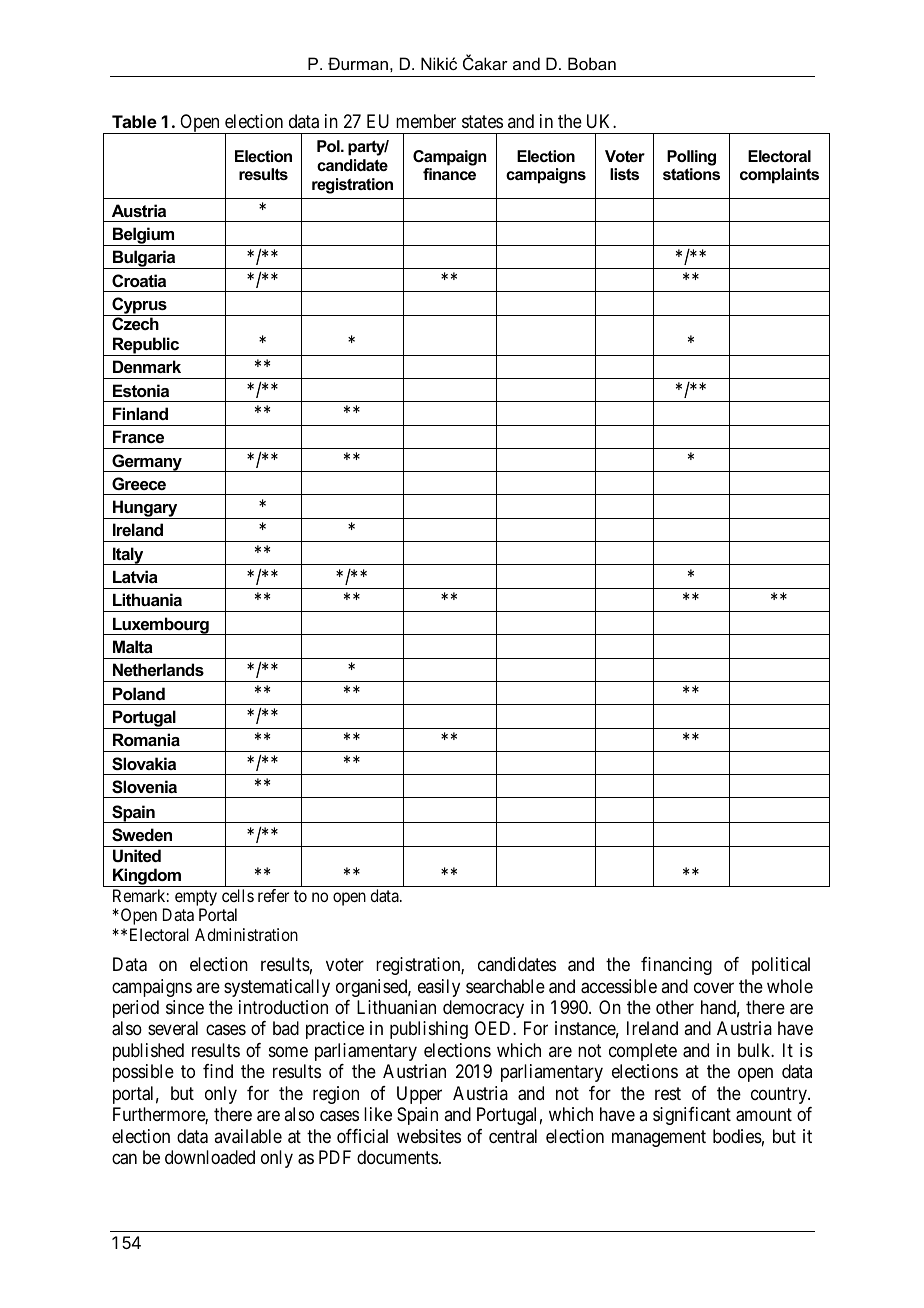 The image size is (924, 1308). Describe the element at coordinates (691, 174) in the screenshot. I see `stations` at that location.
